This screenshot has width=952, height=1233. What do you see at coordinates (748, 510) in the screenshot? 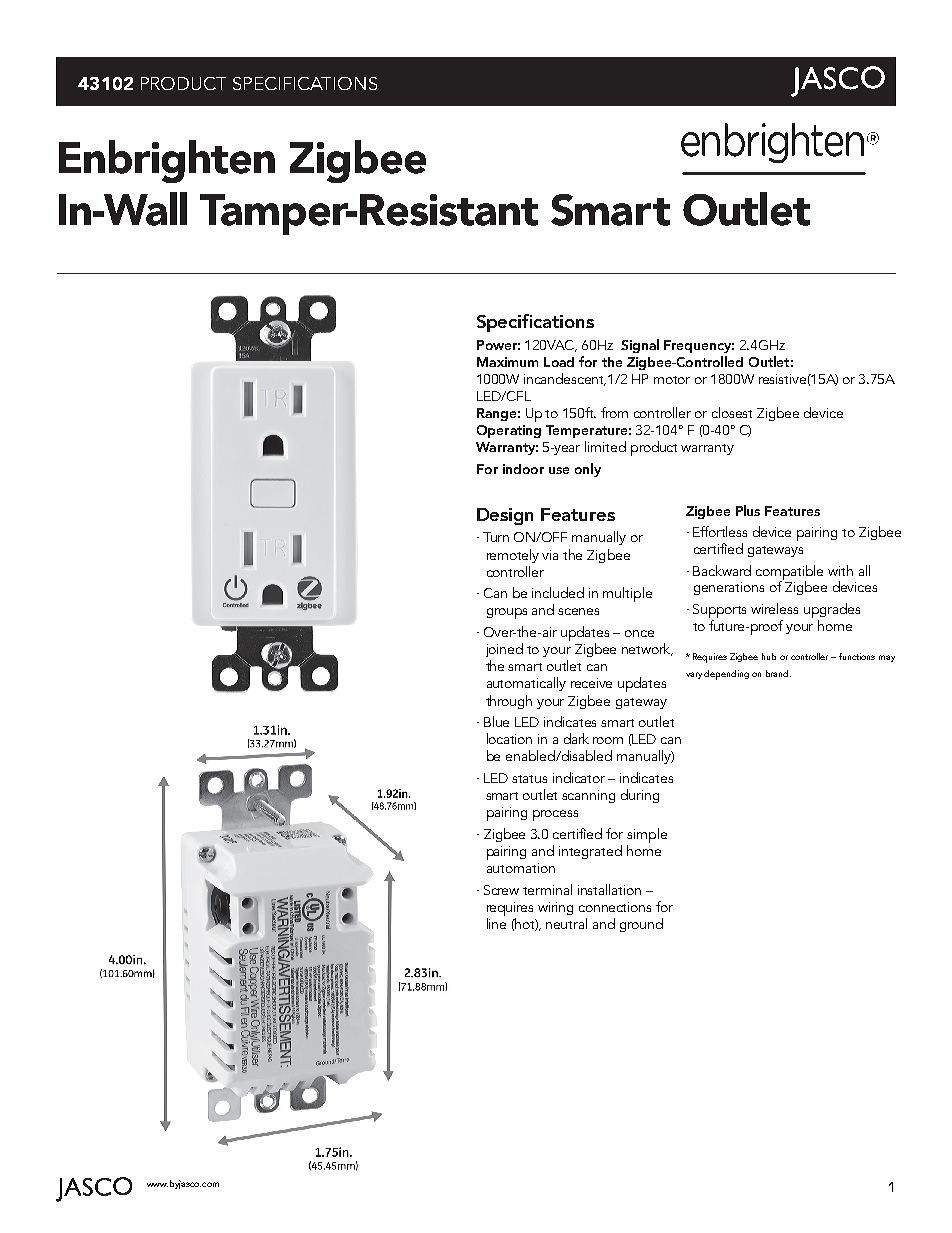
I see `Plus` at bounding box center [748, 510].
